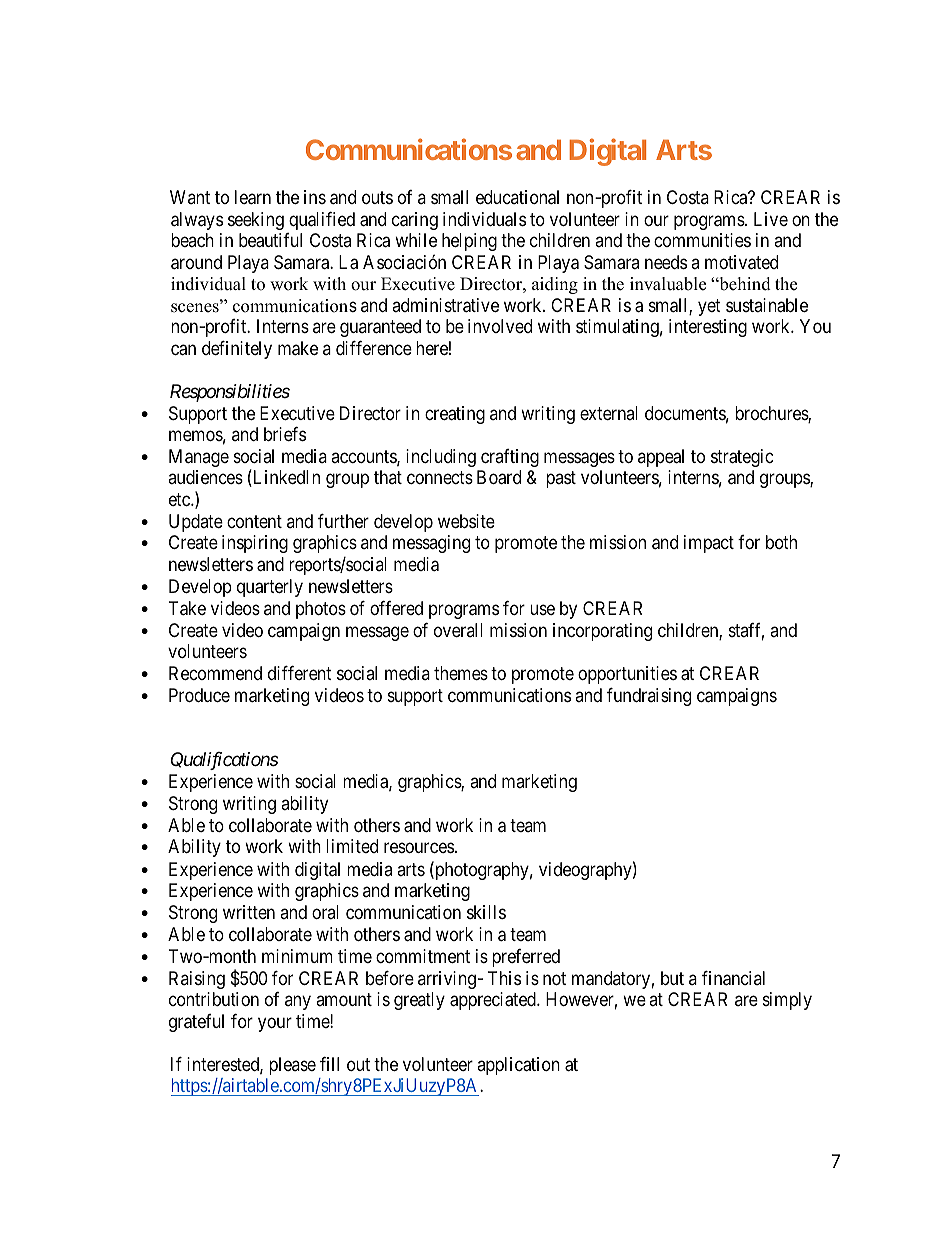 The width and height of the screenshot is (952, 1233). Describe the element at coordinates (254, 521) in the screenshot. I see `content` at that location.
